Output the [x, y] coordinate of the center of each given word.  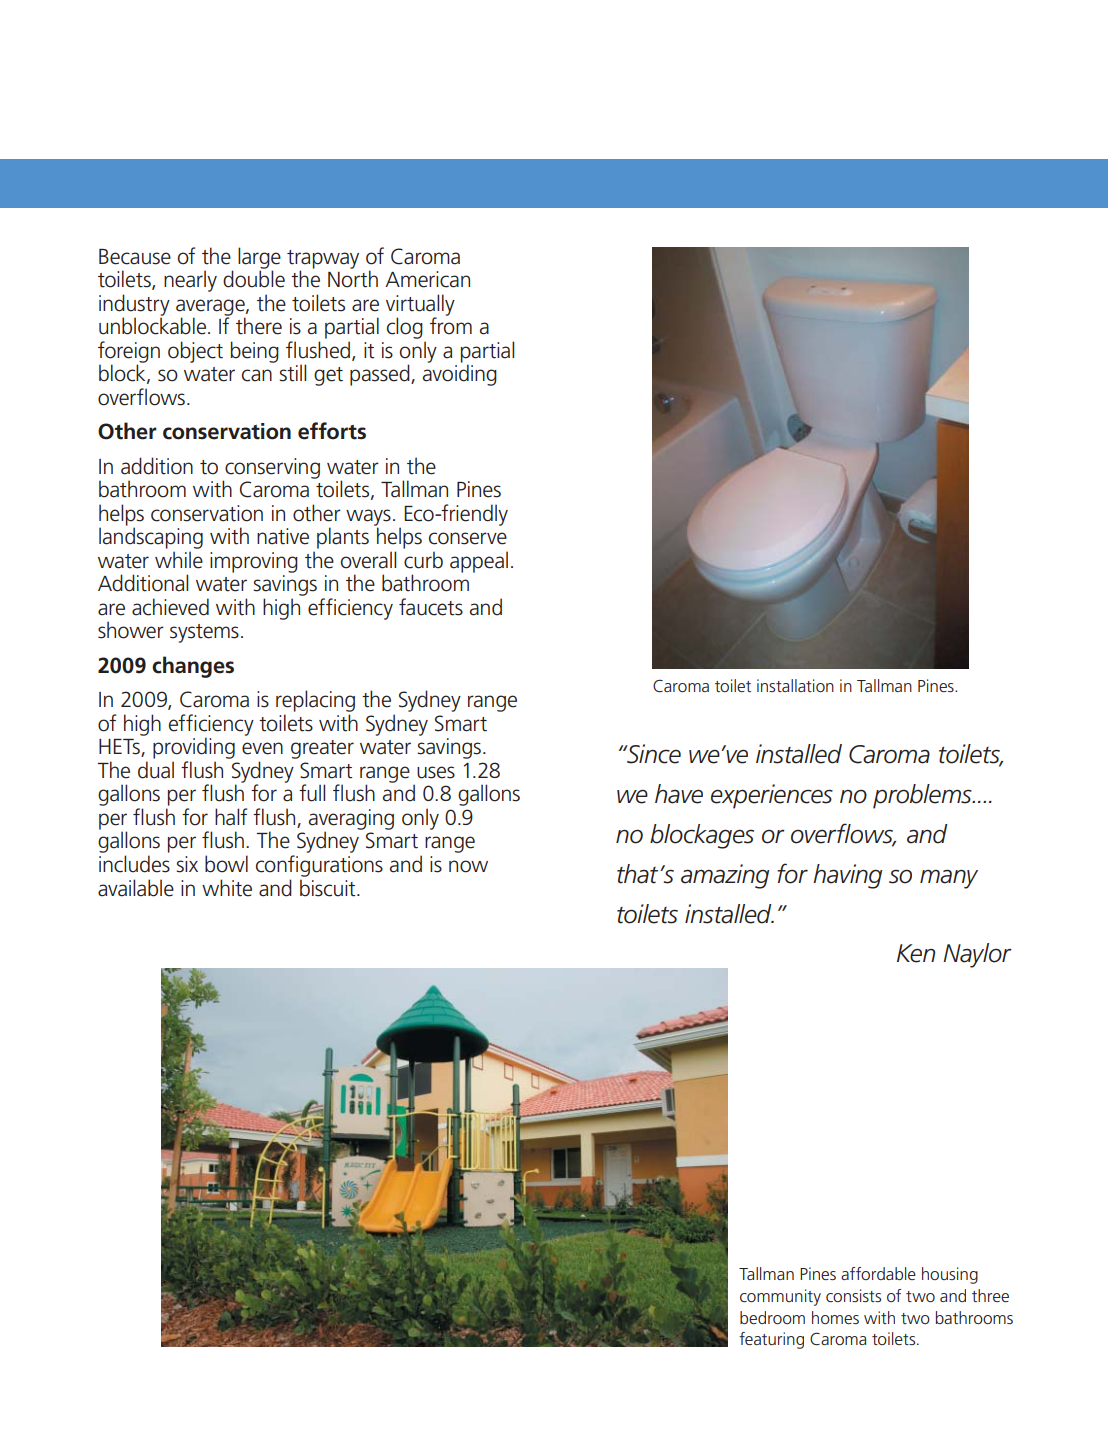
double [254, 278]
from [451, 325]
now [468, 866]
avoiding [460, 375]
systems [204, 633]
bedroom [772, 1317]
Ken [916, 953]
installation [795, 685]
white [227, 888]
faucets [431, 607]
